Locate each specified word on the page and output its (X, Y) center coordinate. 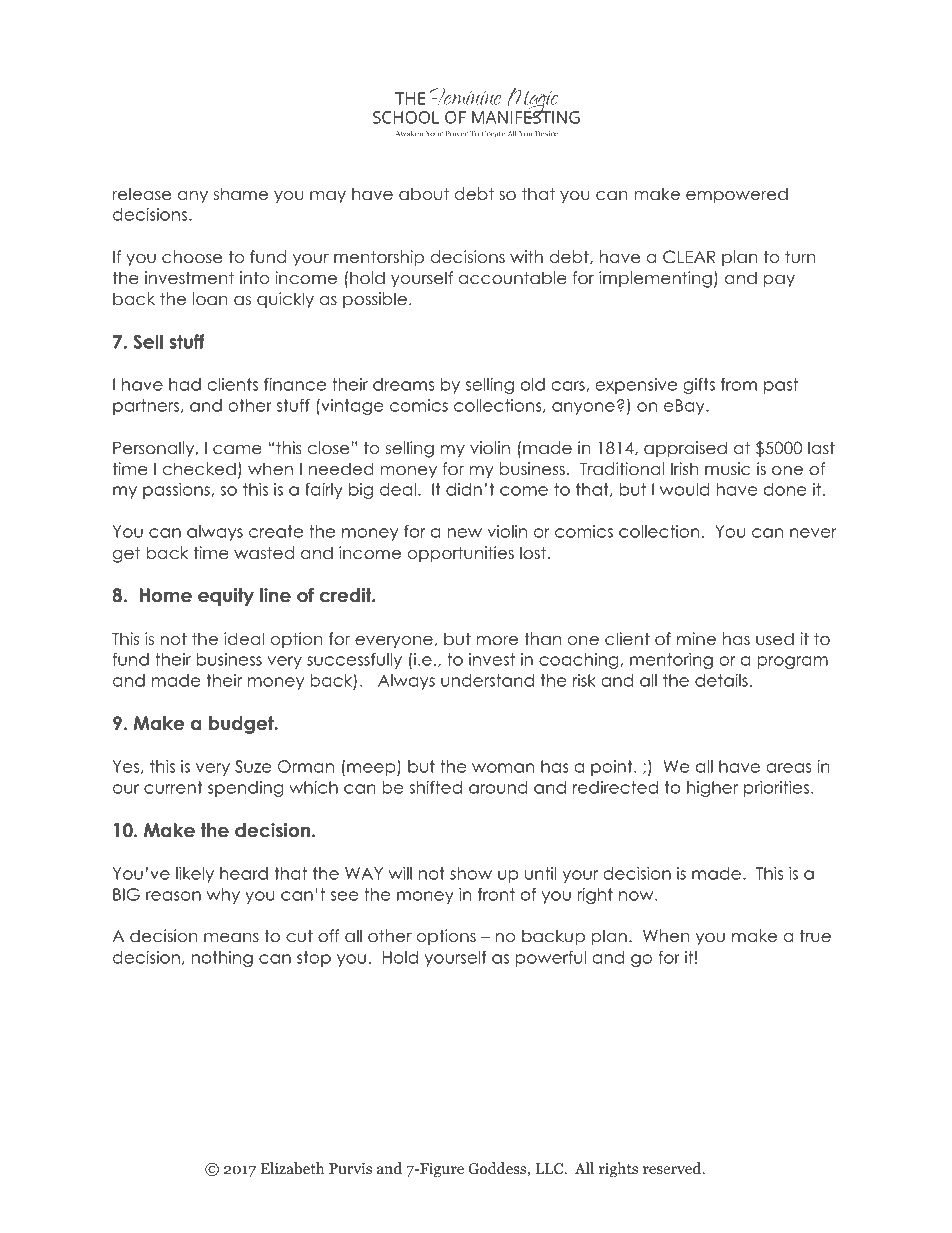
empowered (737, 195)
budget (242, 725)
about (424, 194)
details (721, 680)
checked (199, 469)
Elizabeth (292, 1168)
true (815, 936)
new (464, 533)
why (223, 896)
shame (241, 194)
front (496, 894)
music (728, 469)
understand (487, 680)
